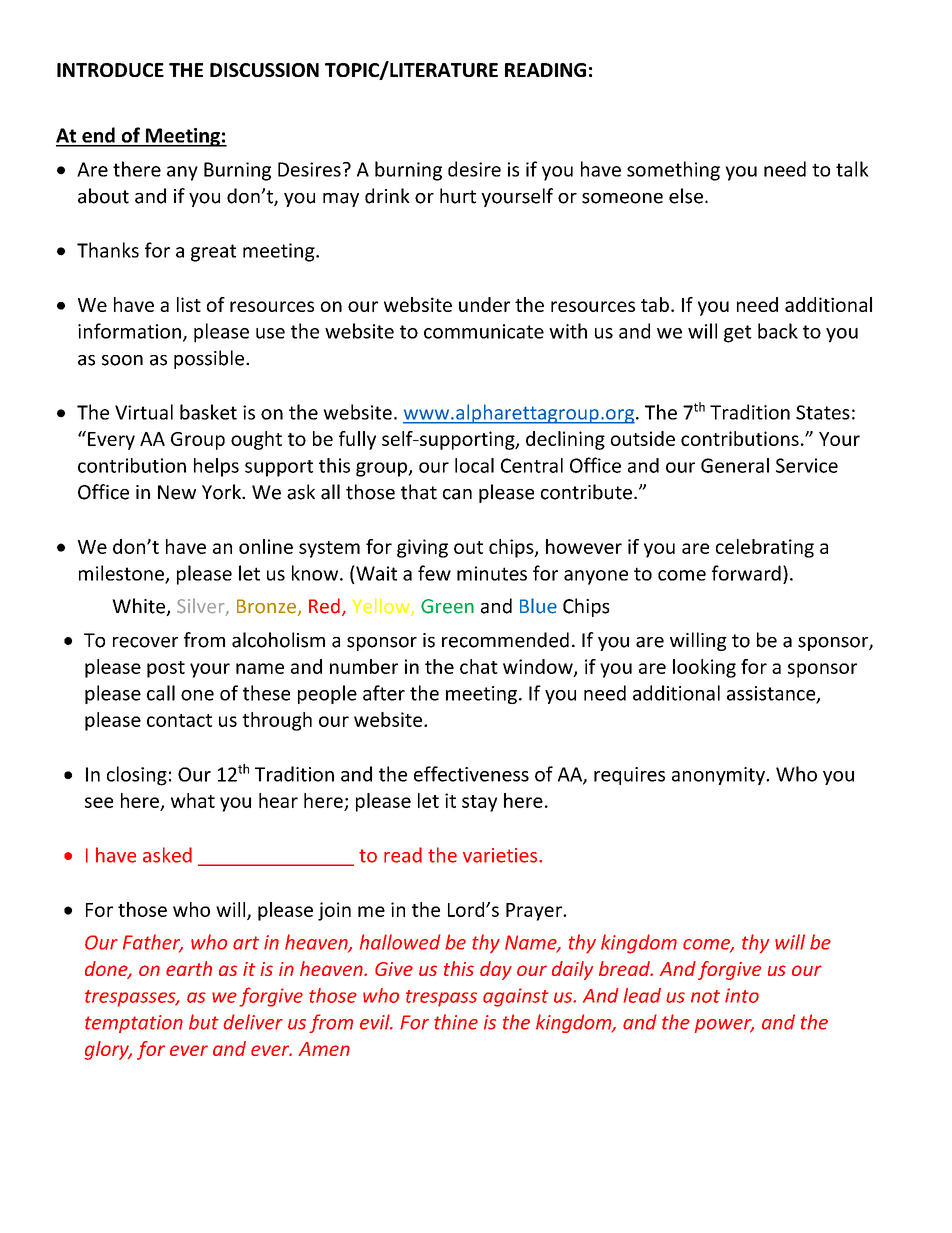 This document has width=952, height=1233. Describe the element at coordinates (852, 169) in the document. I see `talk` at that location.
